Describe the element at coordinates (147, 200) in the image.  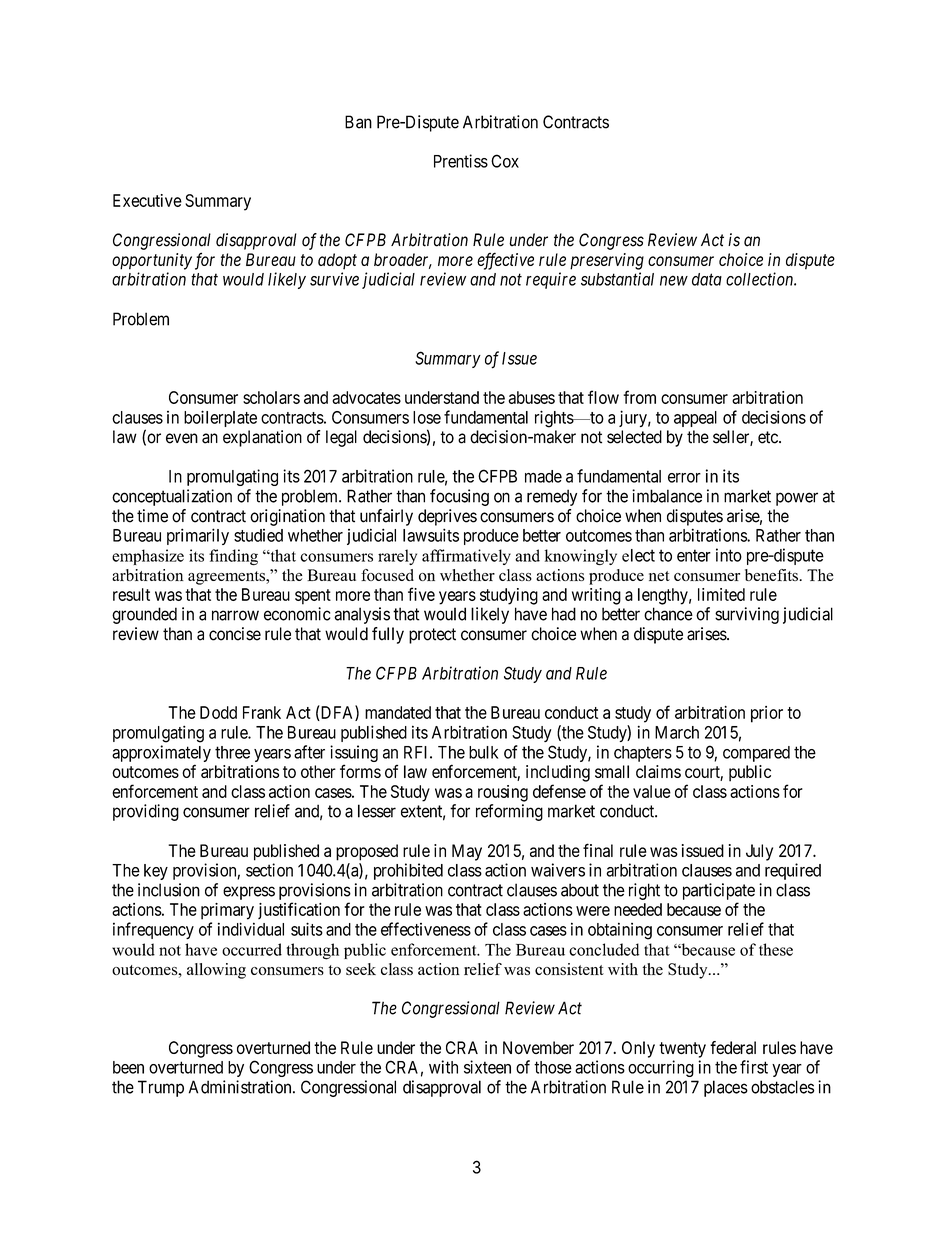
I see `Executive` at that location.
